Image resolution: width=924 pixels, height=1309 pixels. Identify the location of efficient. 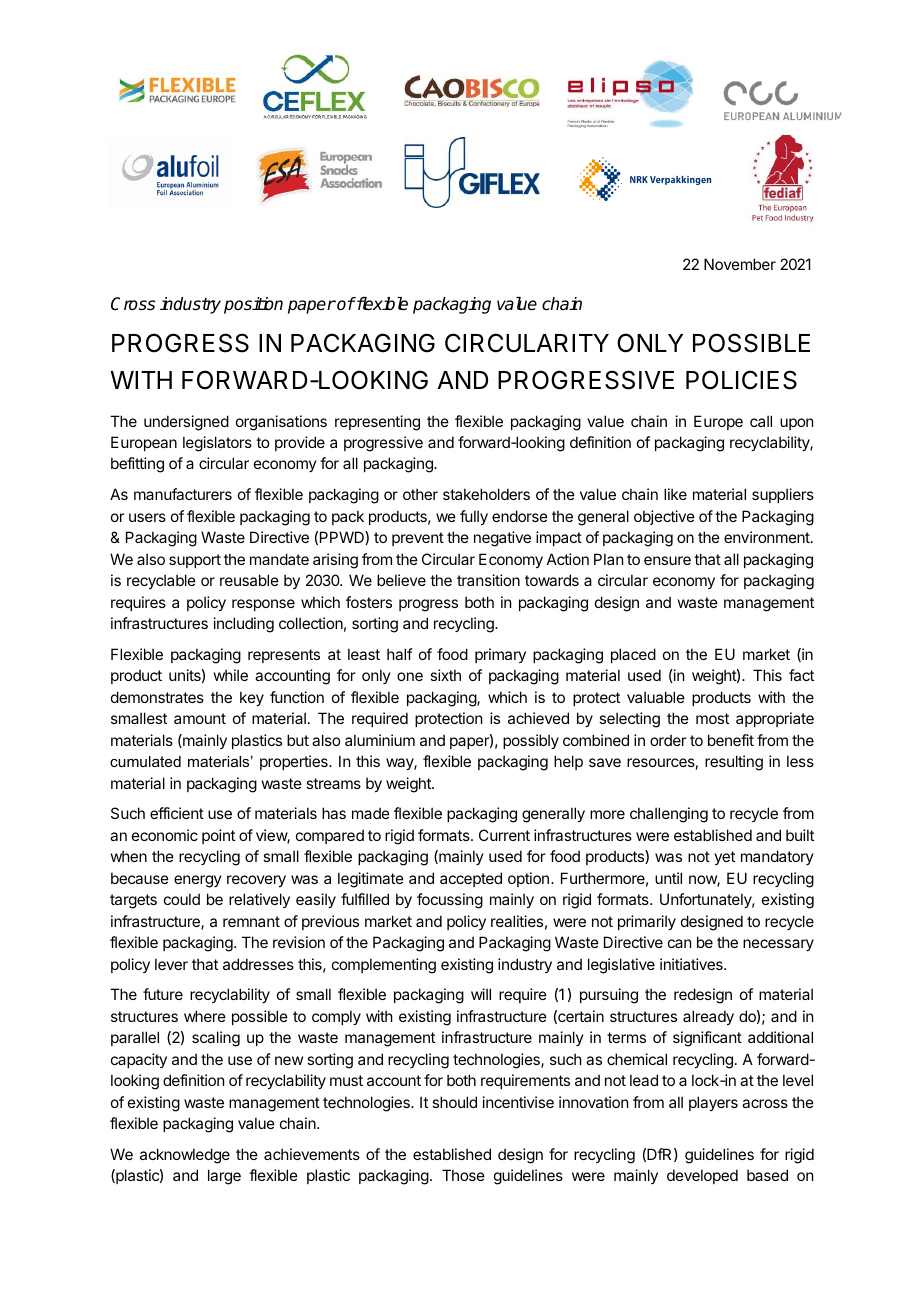
(177, 813).
